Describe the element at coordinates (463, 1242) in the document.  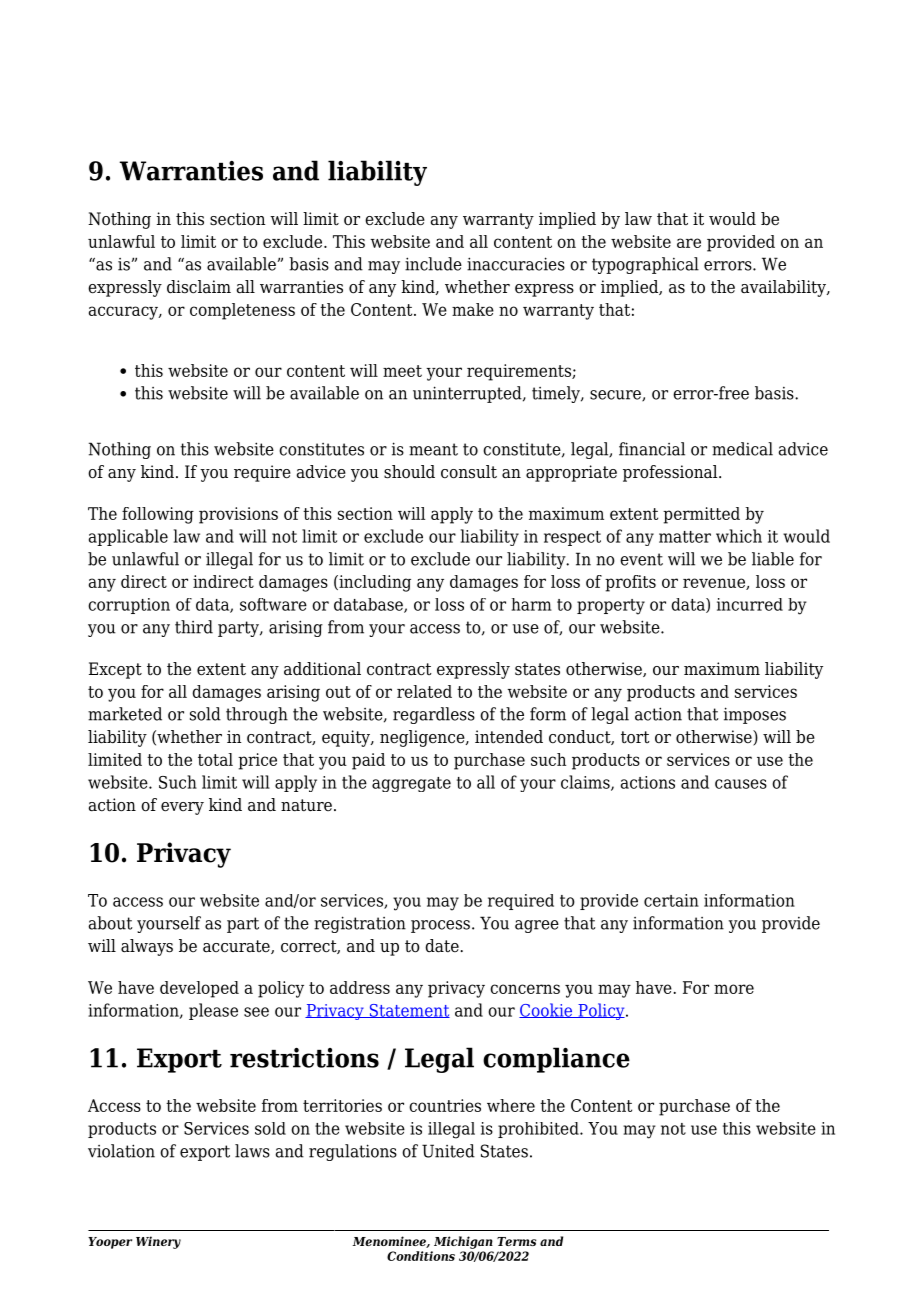
I see `Michigan` at that location.
